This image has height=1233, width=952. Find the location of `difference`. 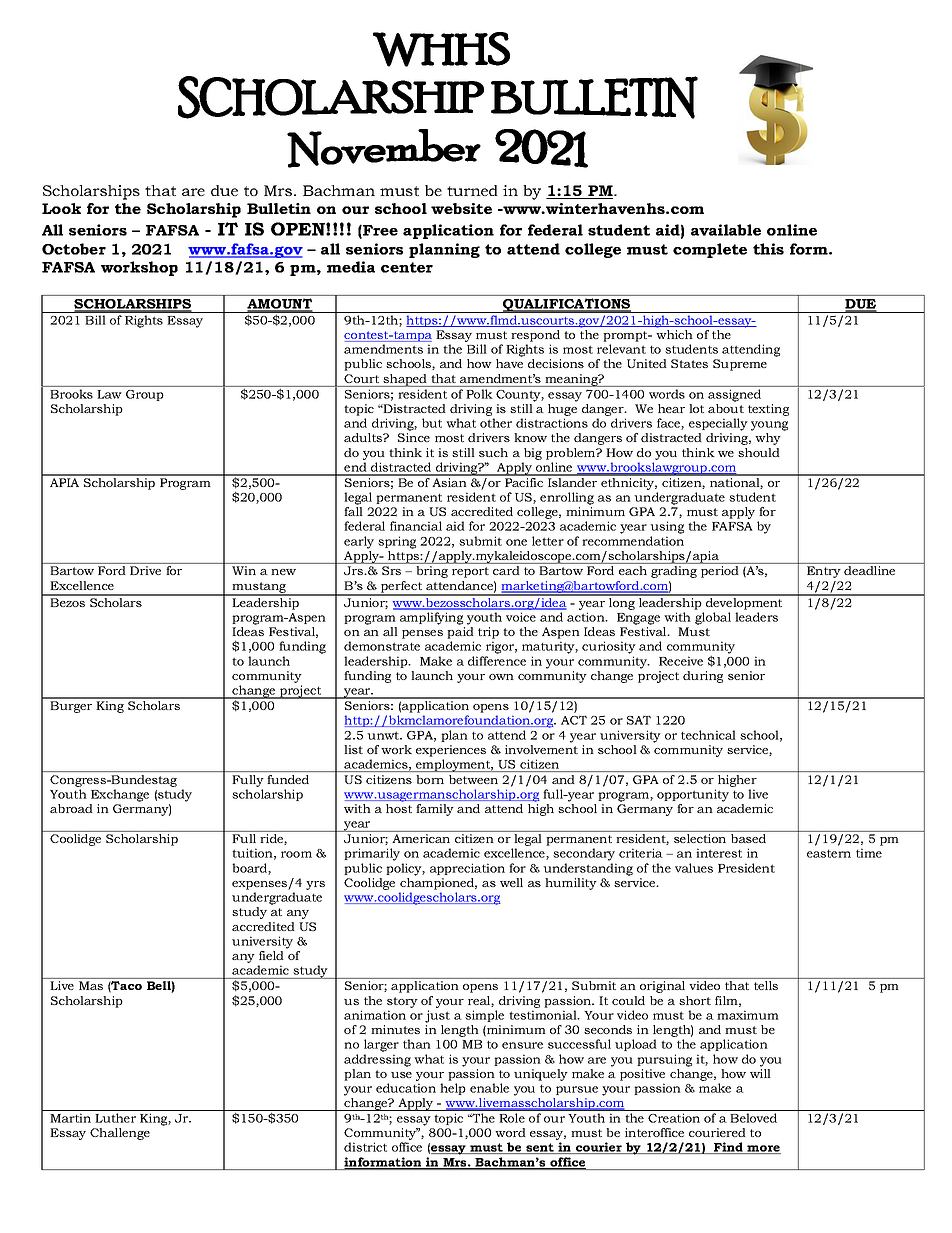

difference is located at coordinates (497, 661).
